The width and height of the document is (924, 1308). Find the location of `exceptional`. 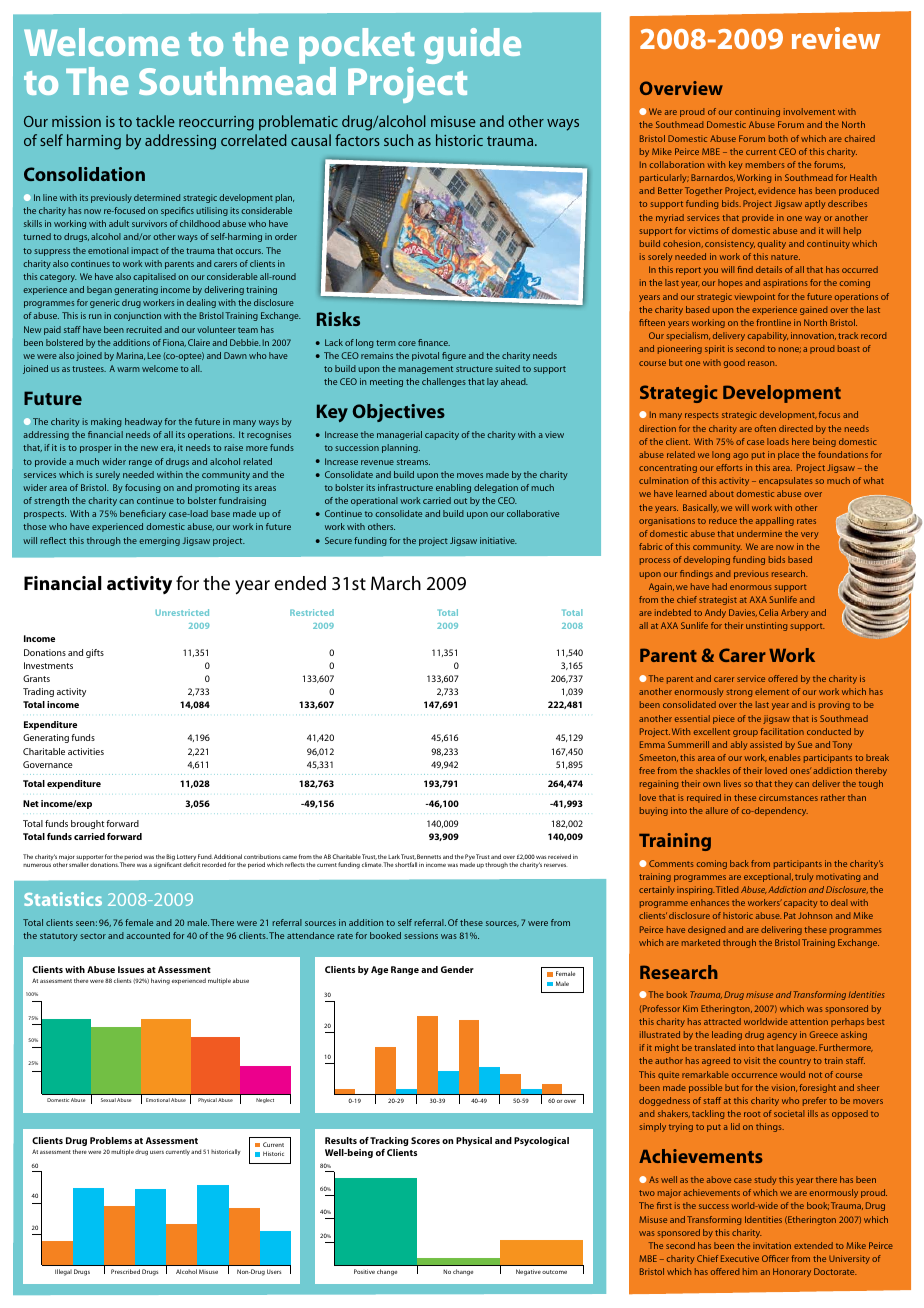

exceptional is located at coordinates (768, 877).
